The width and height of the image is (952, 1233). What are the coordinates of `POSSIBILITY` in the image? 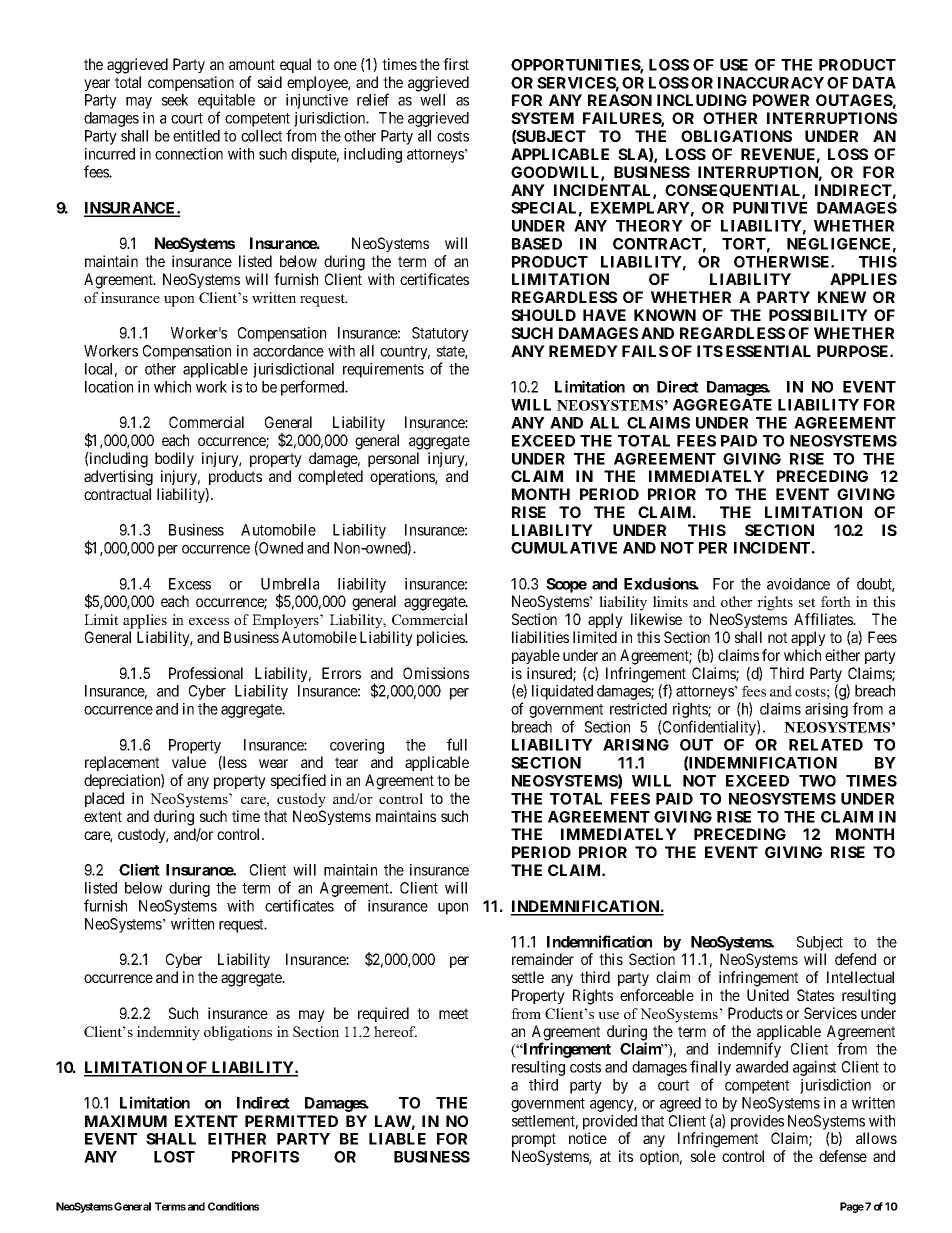 It's located at (818, 315).
